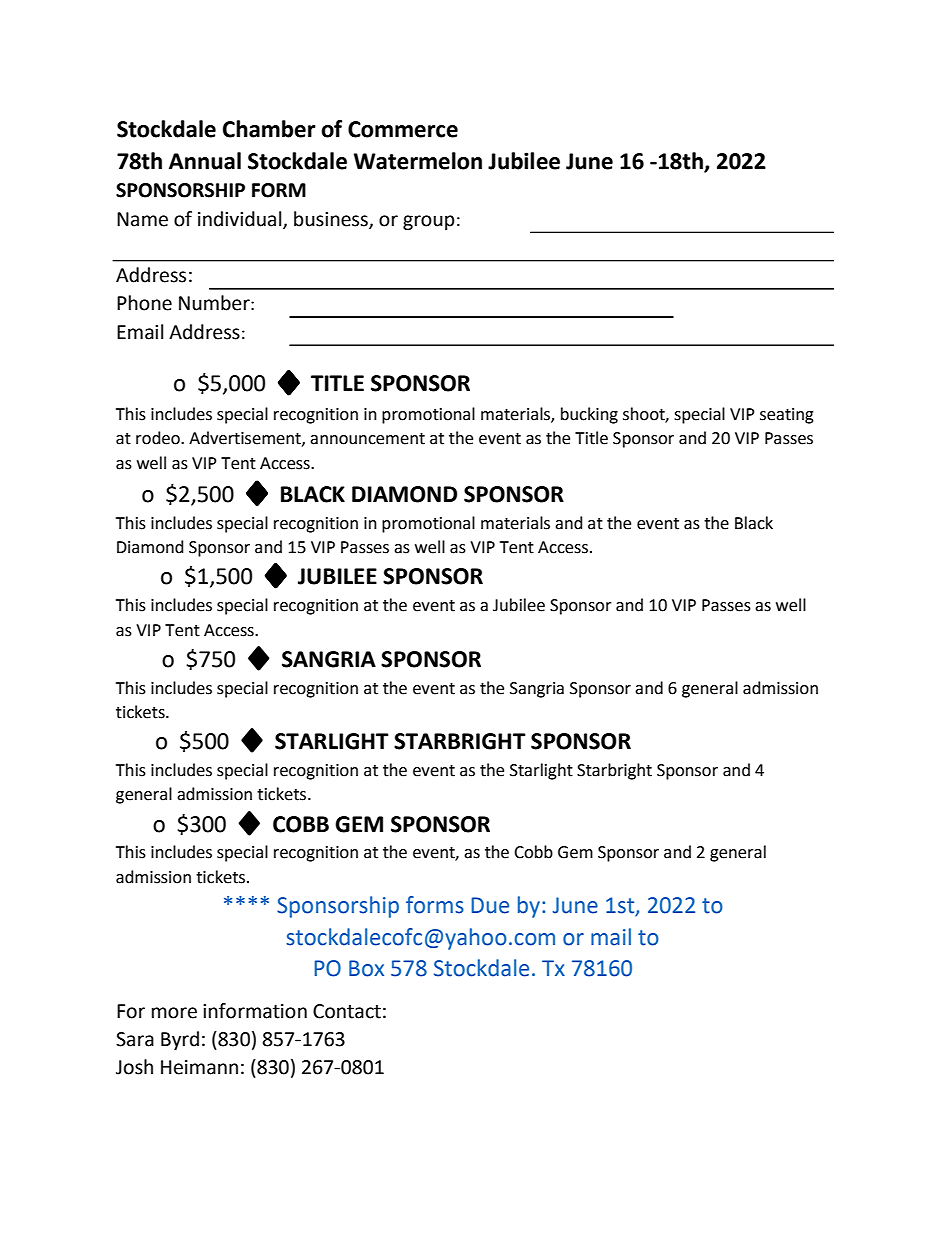  I want to click on Due, so click(490, 905).
